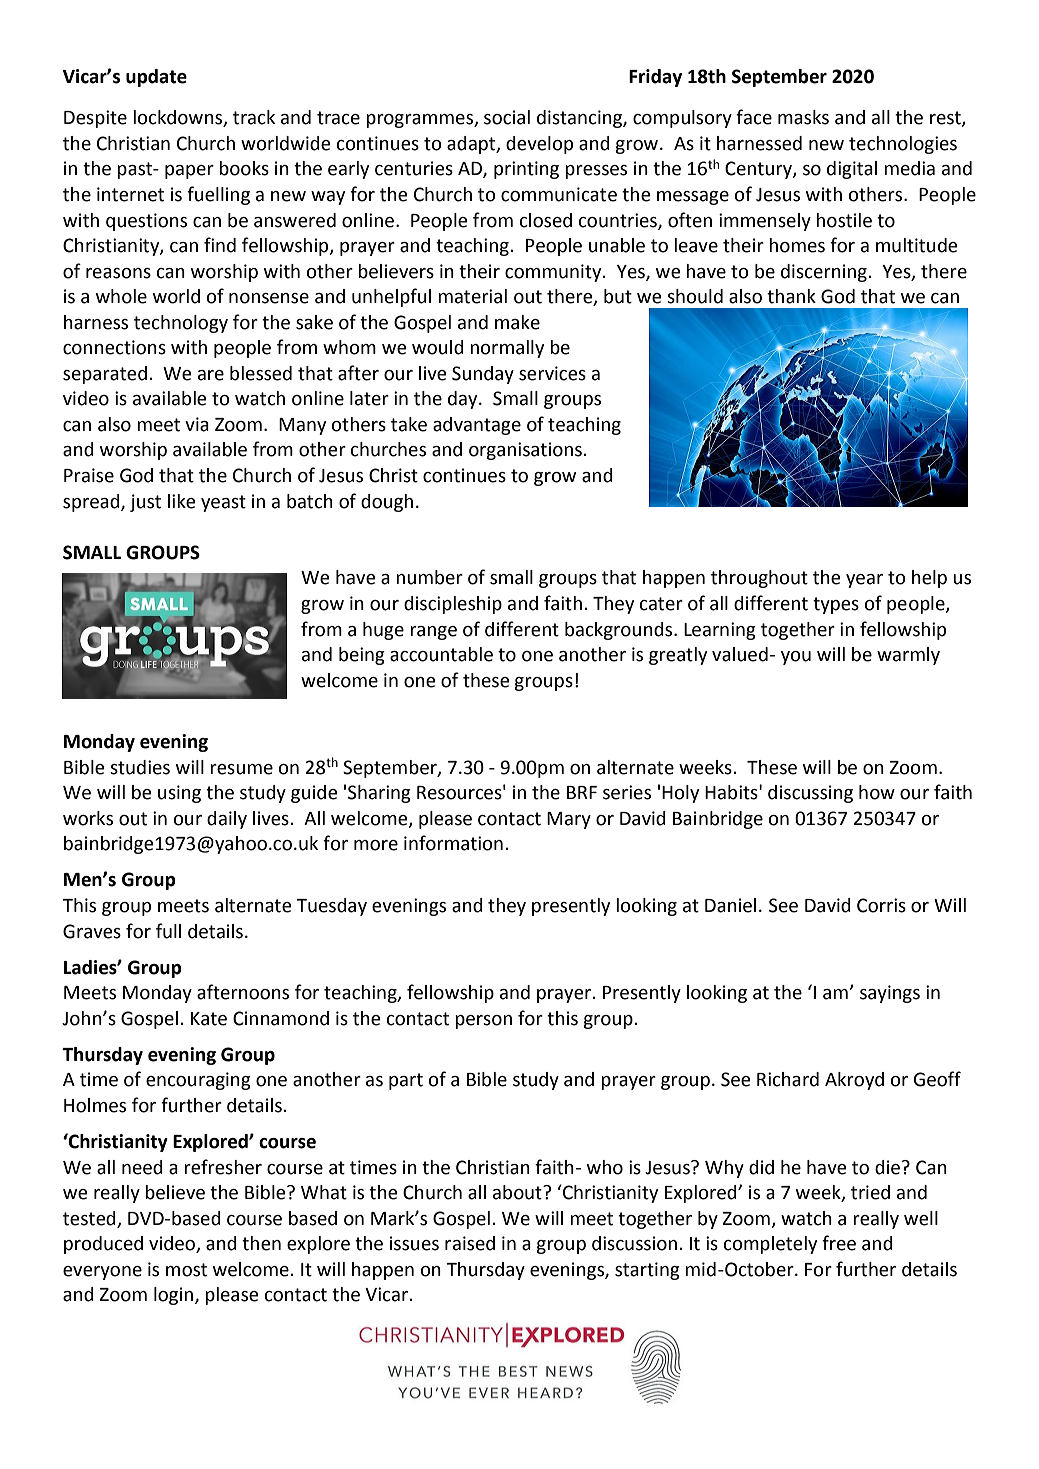 Image resolution: width=1039 pixels, height=1469 pixels. I want to click on social, so click(507, 117).
